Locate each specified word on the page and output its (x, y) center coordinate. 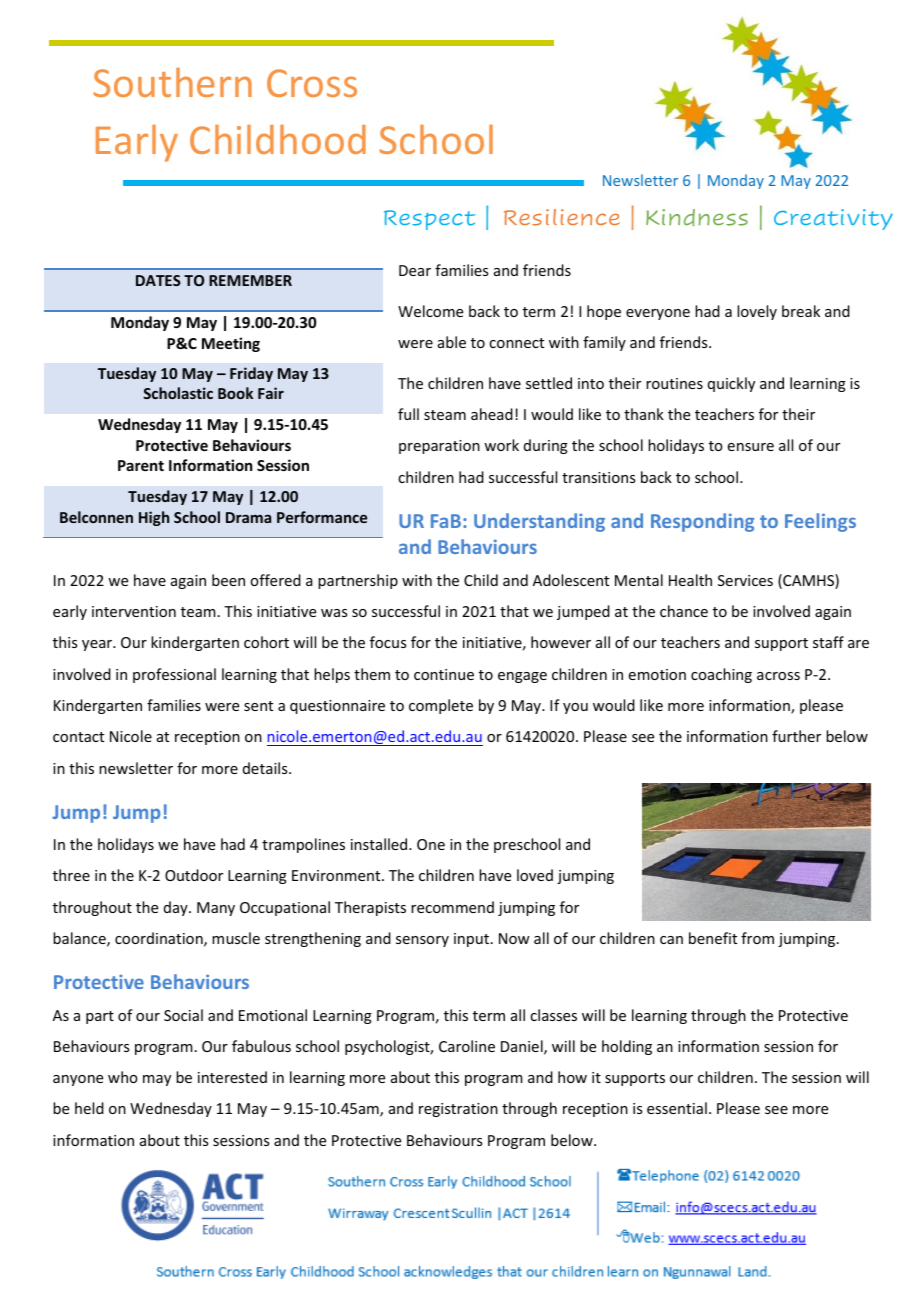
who (123, 1077)
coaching (721, 675)
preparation (439, 447)
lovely (757, 312)
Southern (173, 82)
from (757, 938)
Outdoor (194, 875)
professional (174, 675)
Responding (702, 522)
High (154, 518)
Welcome (430, 311)
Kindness (697, 218)
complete (441, 706)
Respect (430, 220)
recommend (452, 907)
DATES (158, 280)
